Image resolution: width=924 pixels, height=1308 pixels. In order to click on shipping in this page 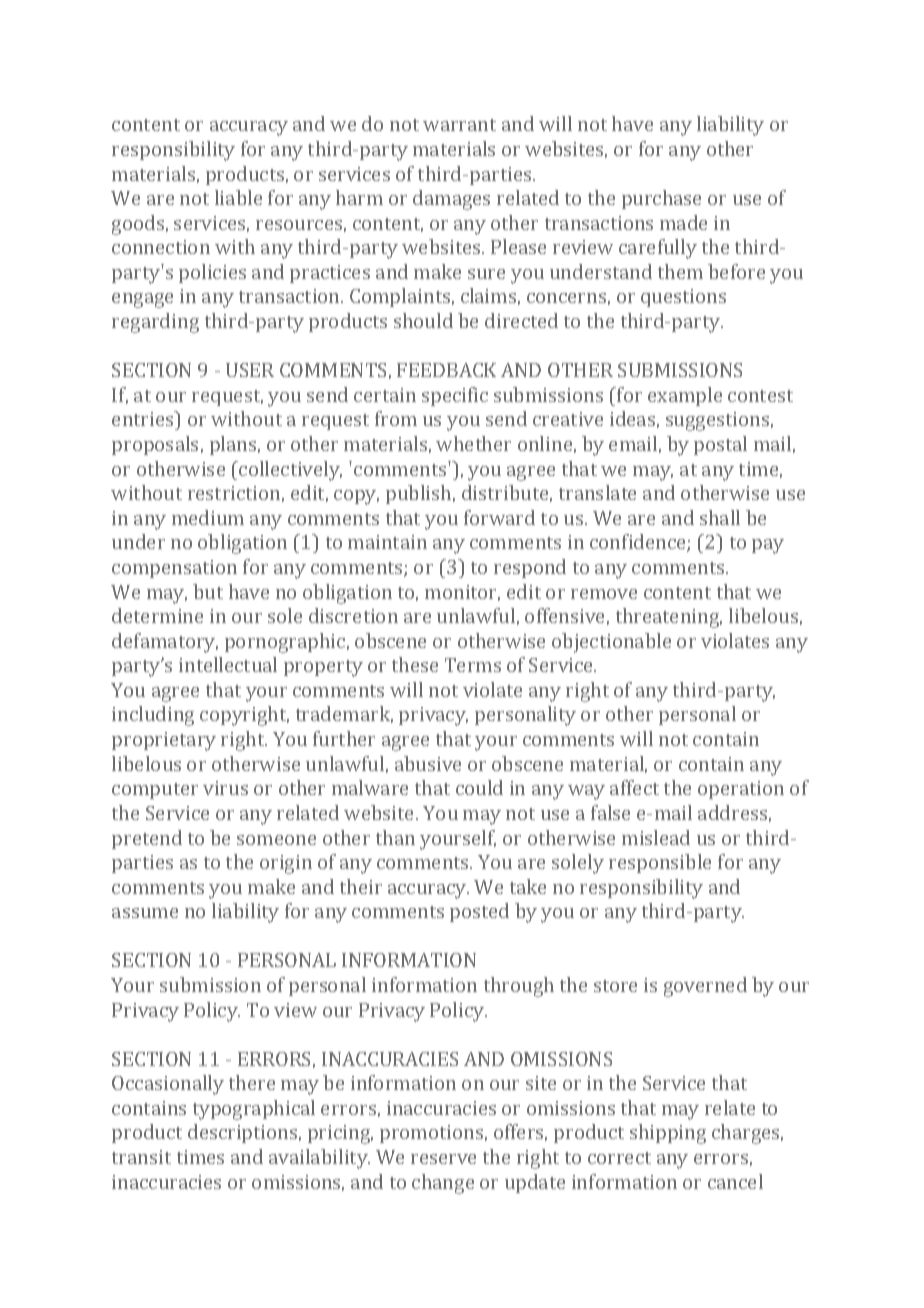, I will do `click(668, 1134)`.
